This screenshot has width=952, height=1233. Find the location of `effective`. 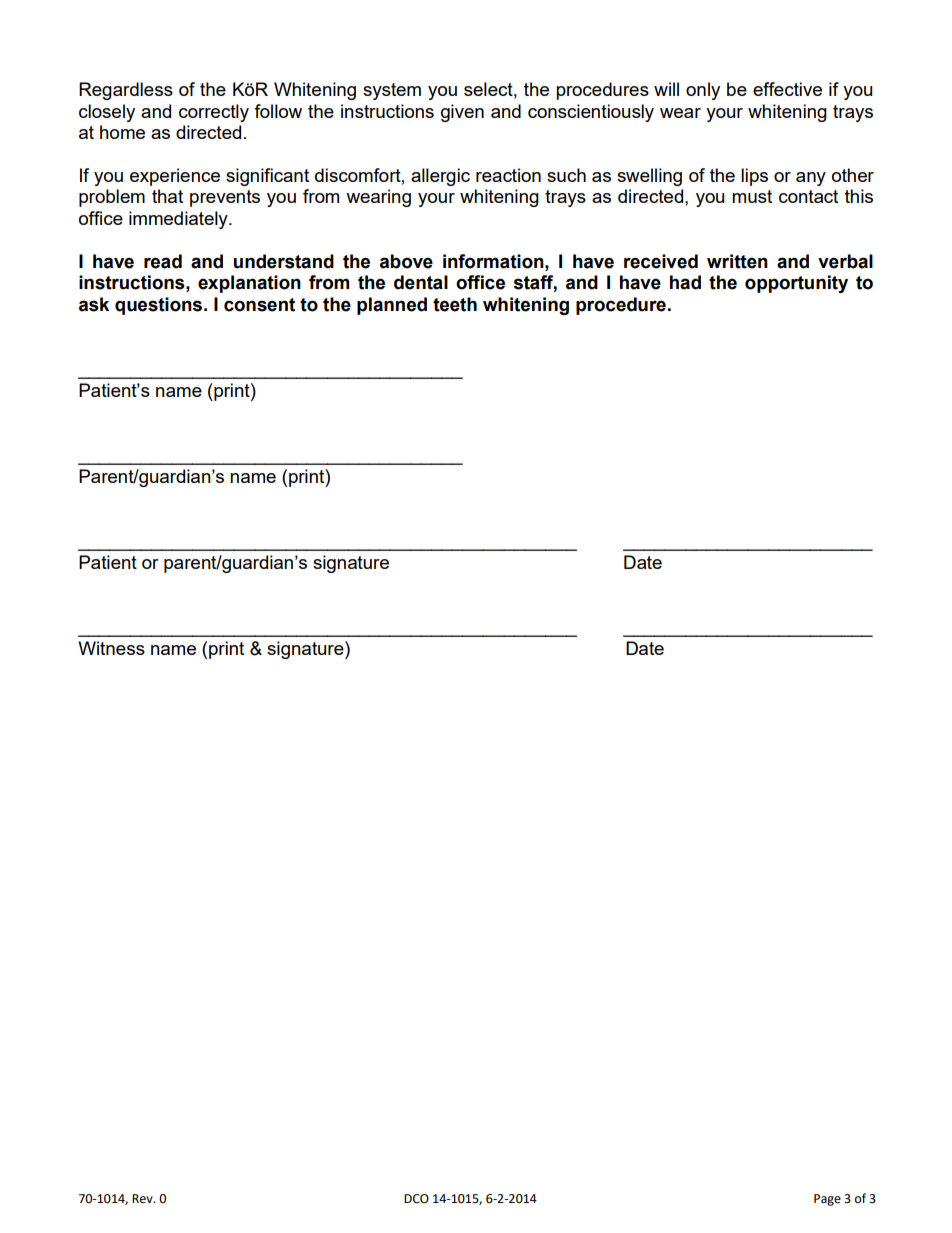

effective is located at coordinates (787, 89).
